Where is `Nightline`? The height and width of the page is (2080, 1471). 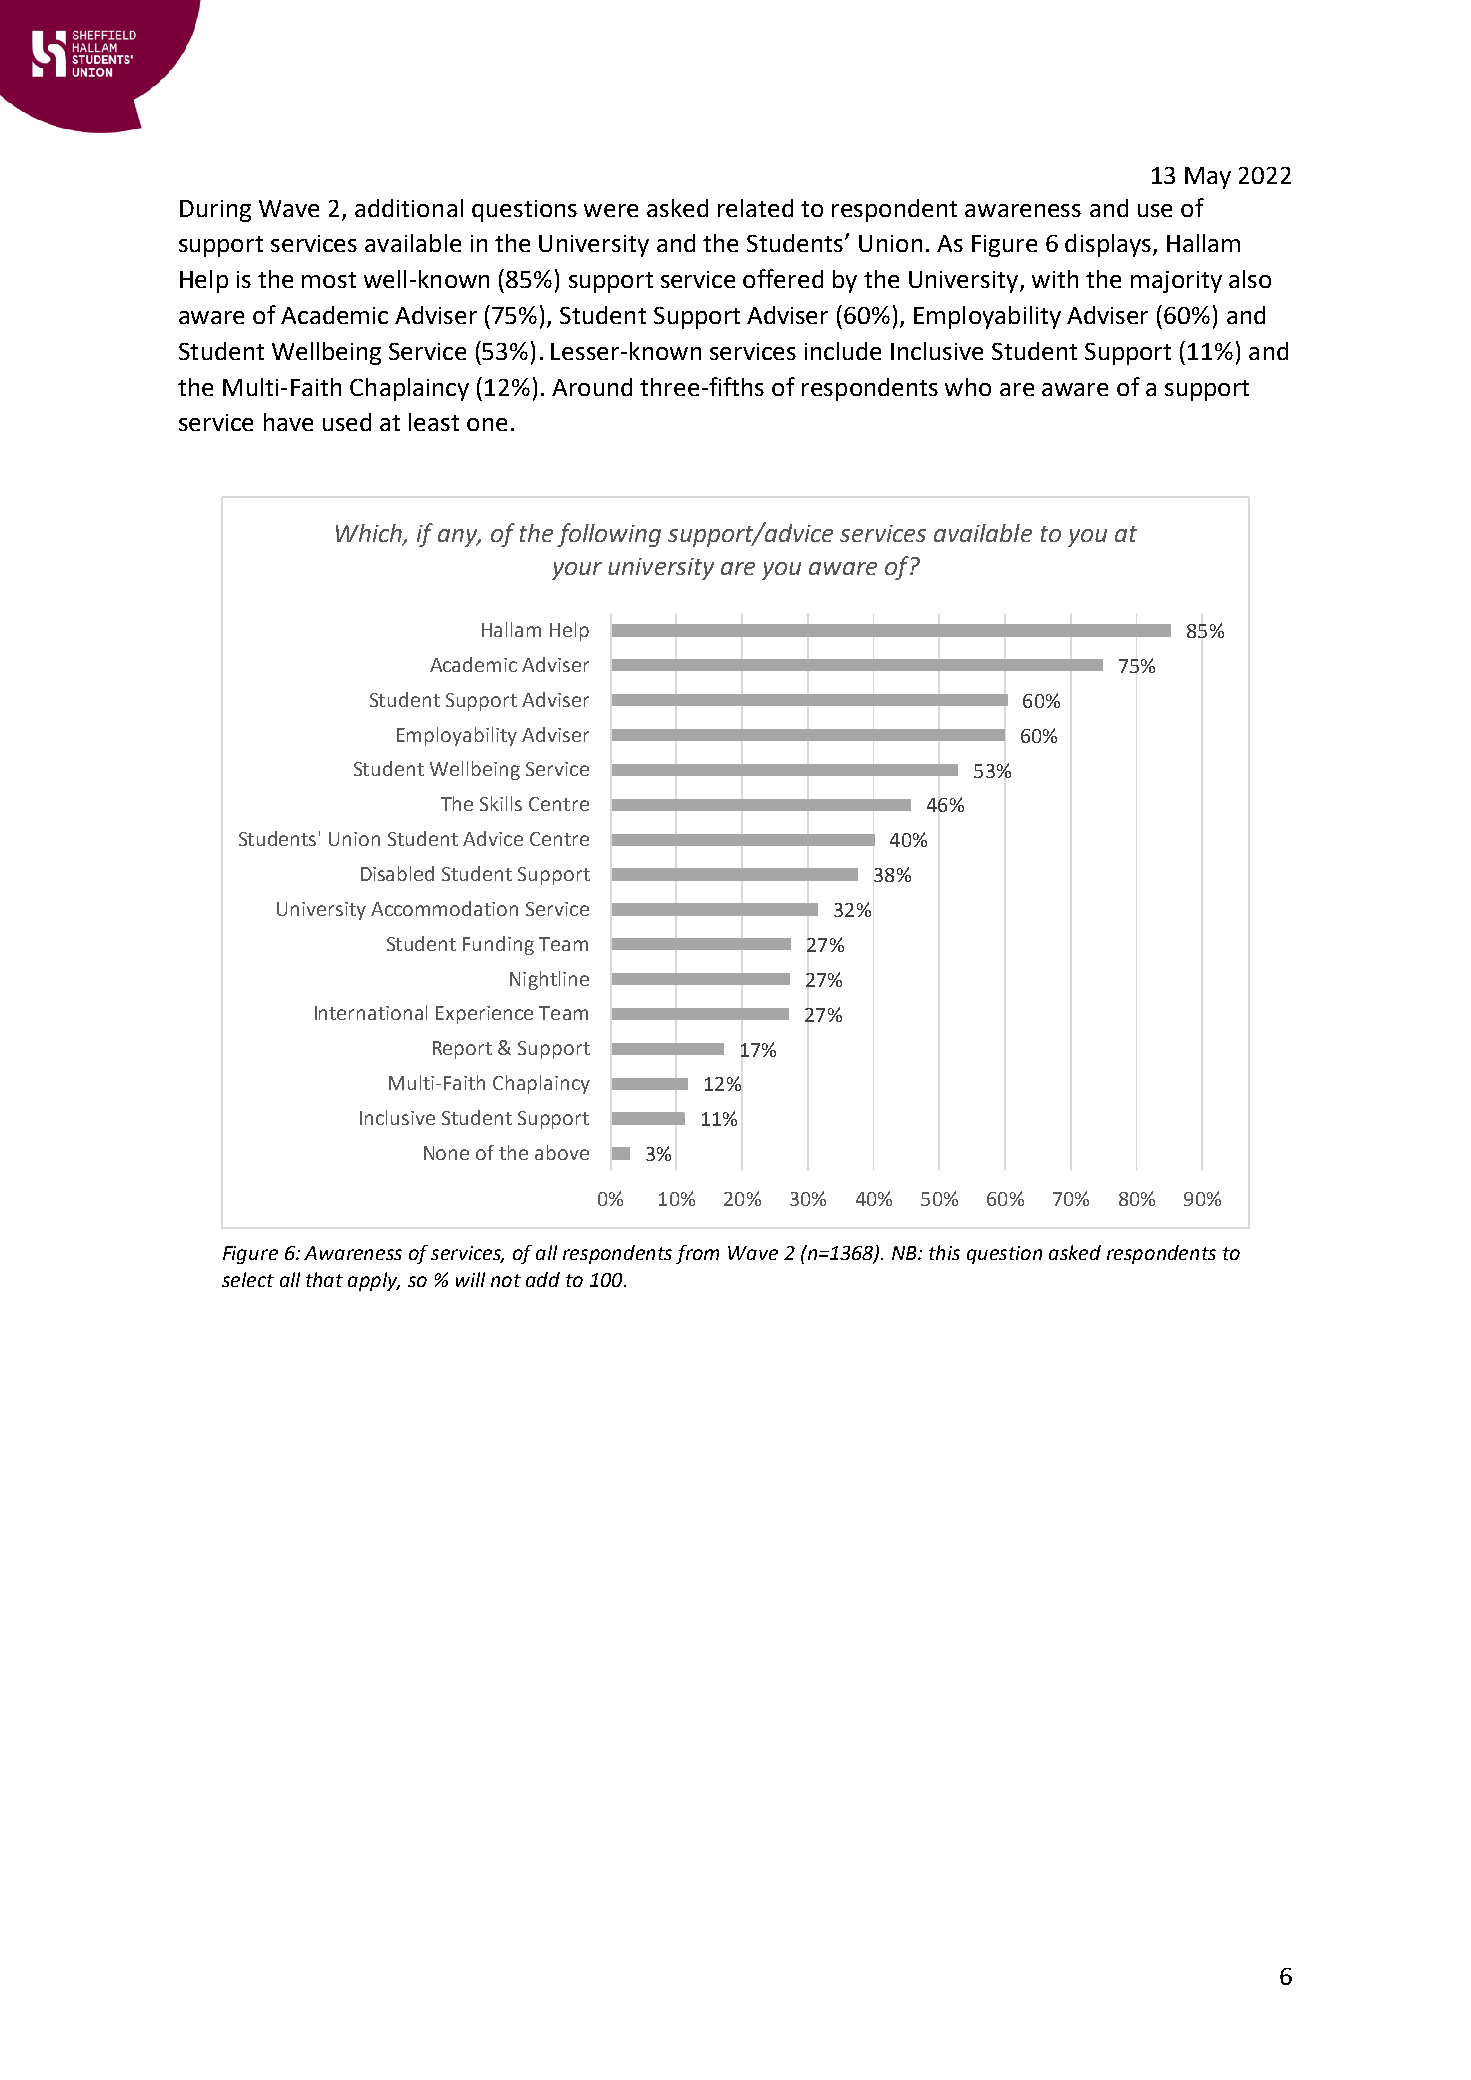
Nightline is located at coordinates (549, 980).
